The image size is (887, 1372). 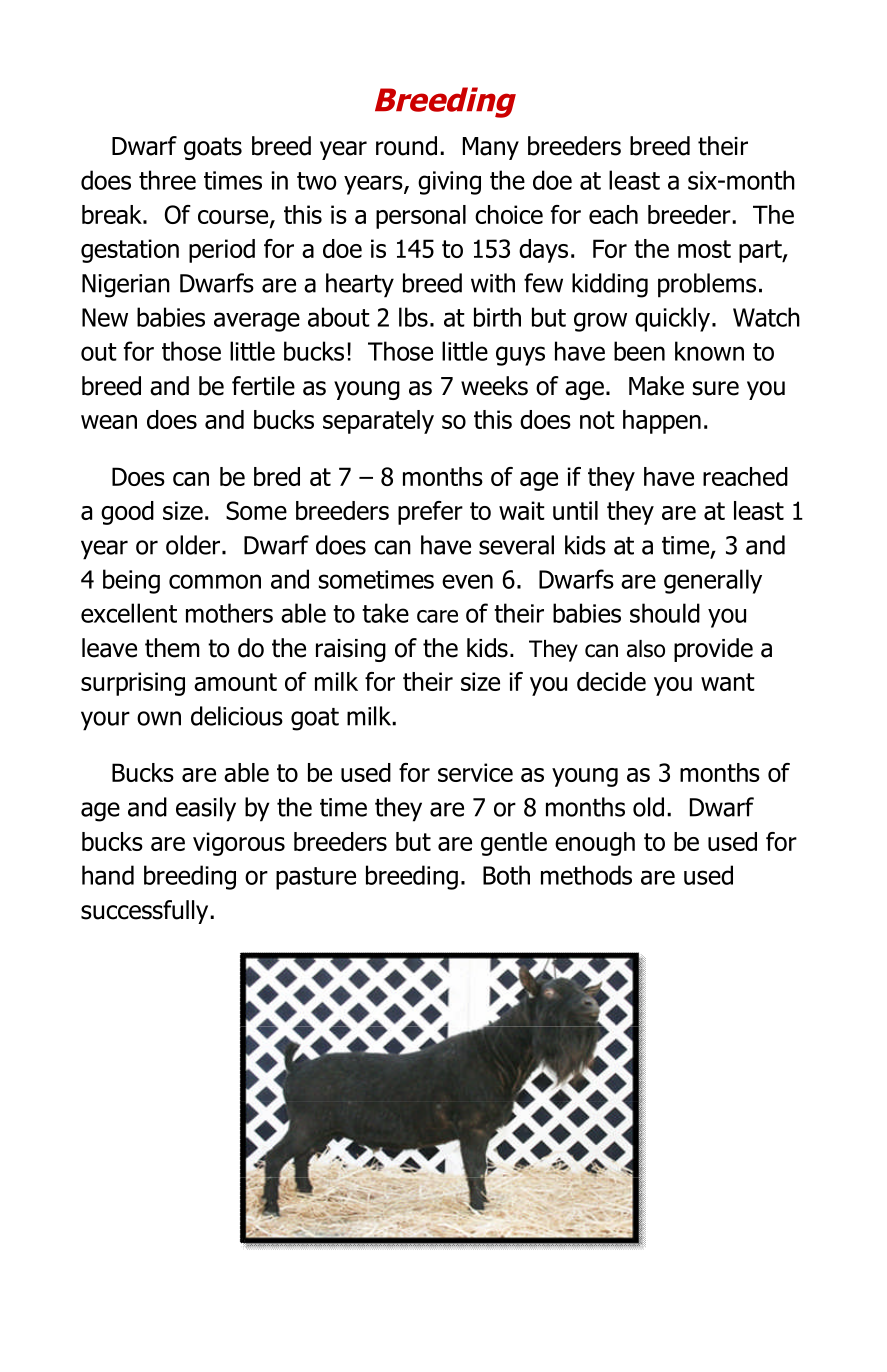 What do you see at coordinates (167, 180) in the document?
I see `three` at bounding box center [167, 180].
